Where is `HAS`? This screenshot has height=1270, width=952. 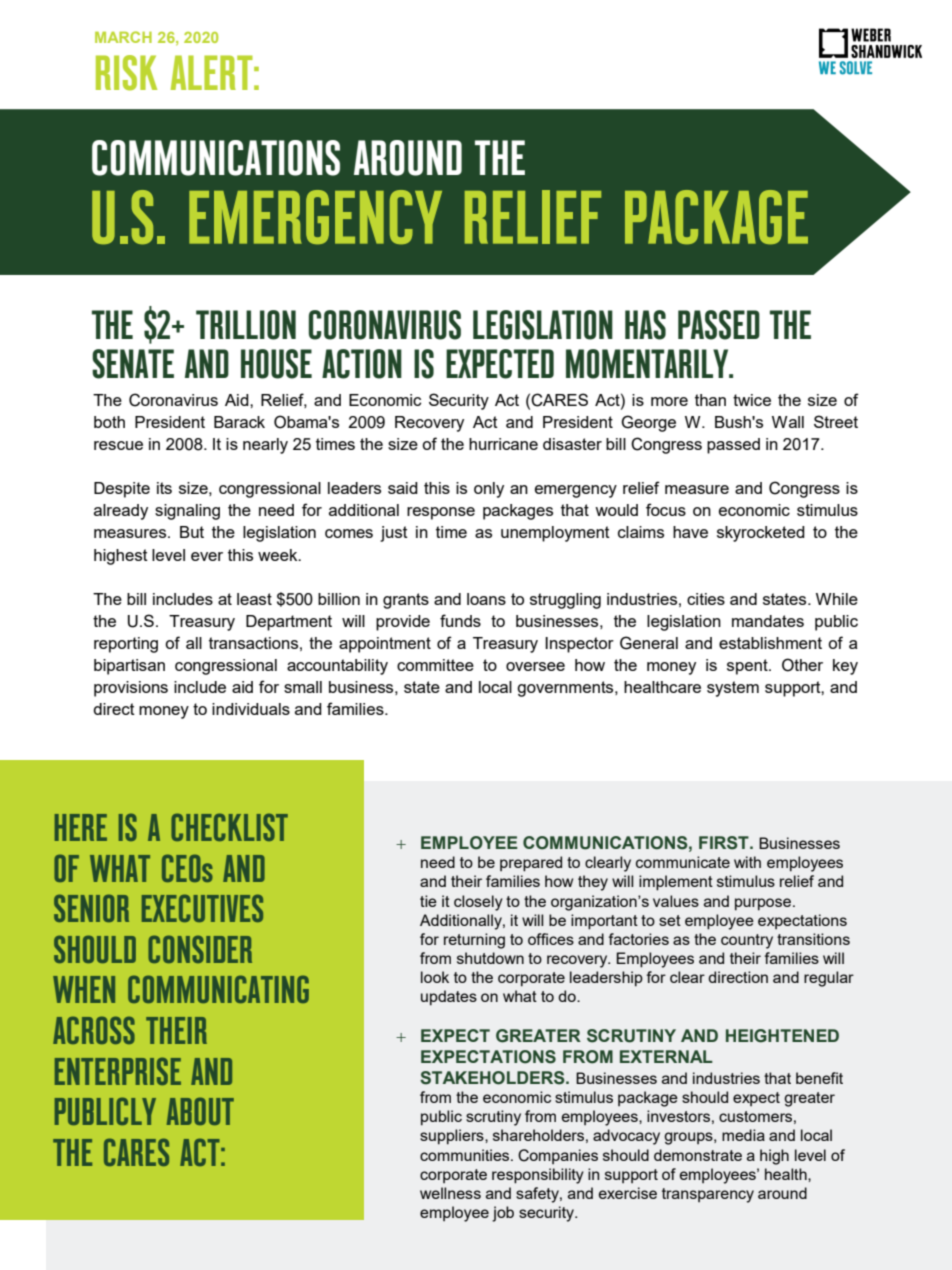
HAS is located at coordinates (645, 325).
